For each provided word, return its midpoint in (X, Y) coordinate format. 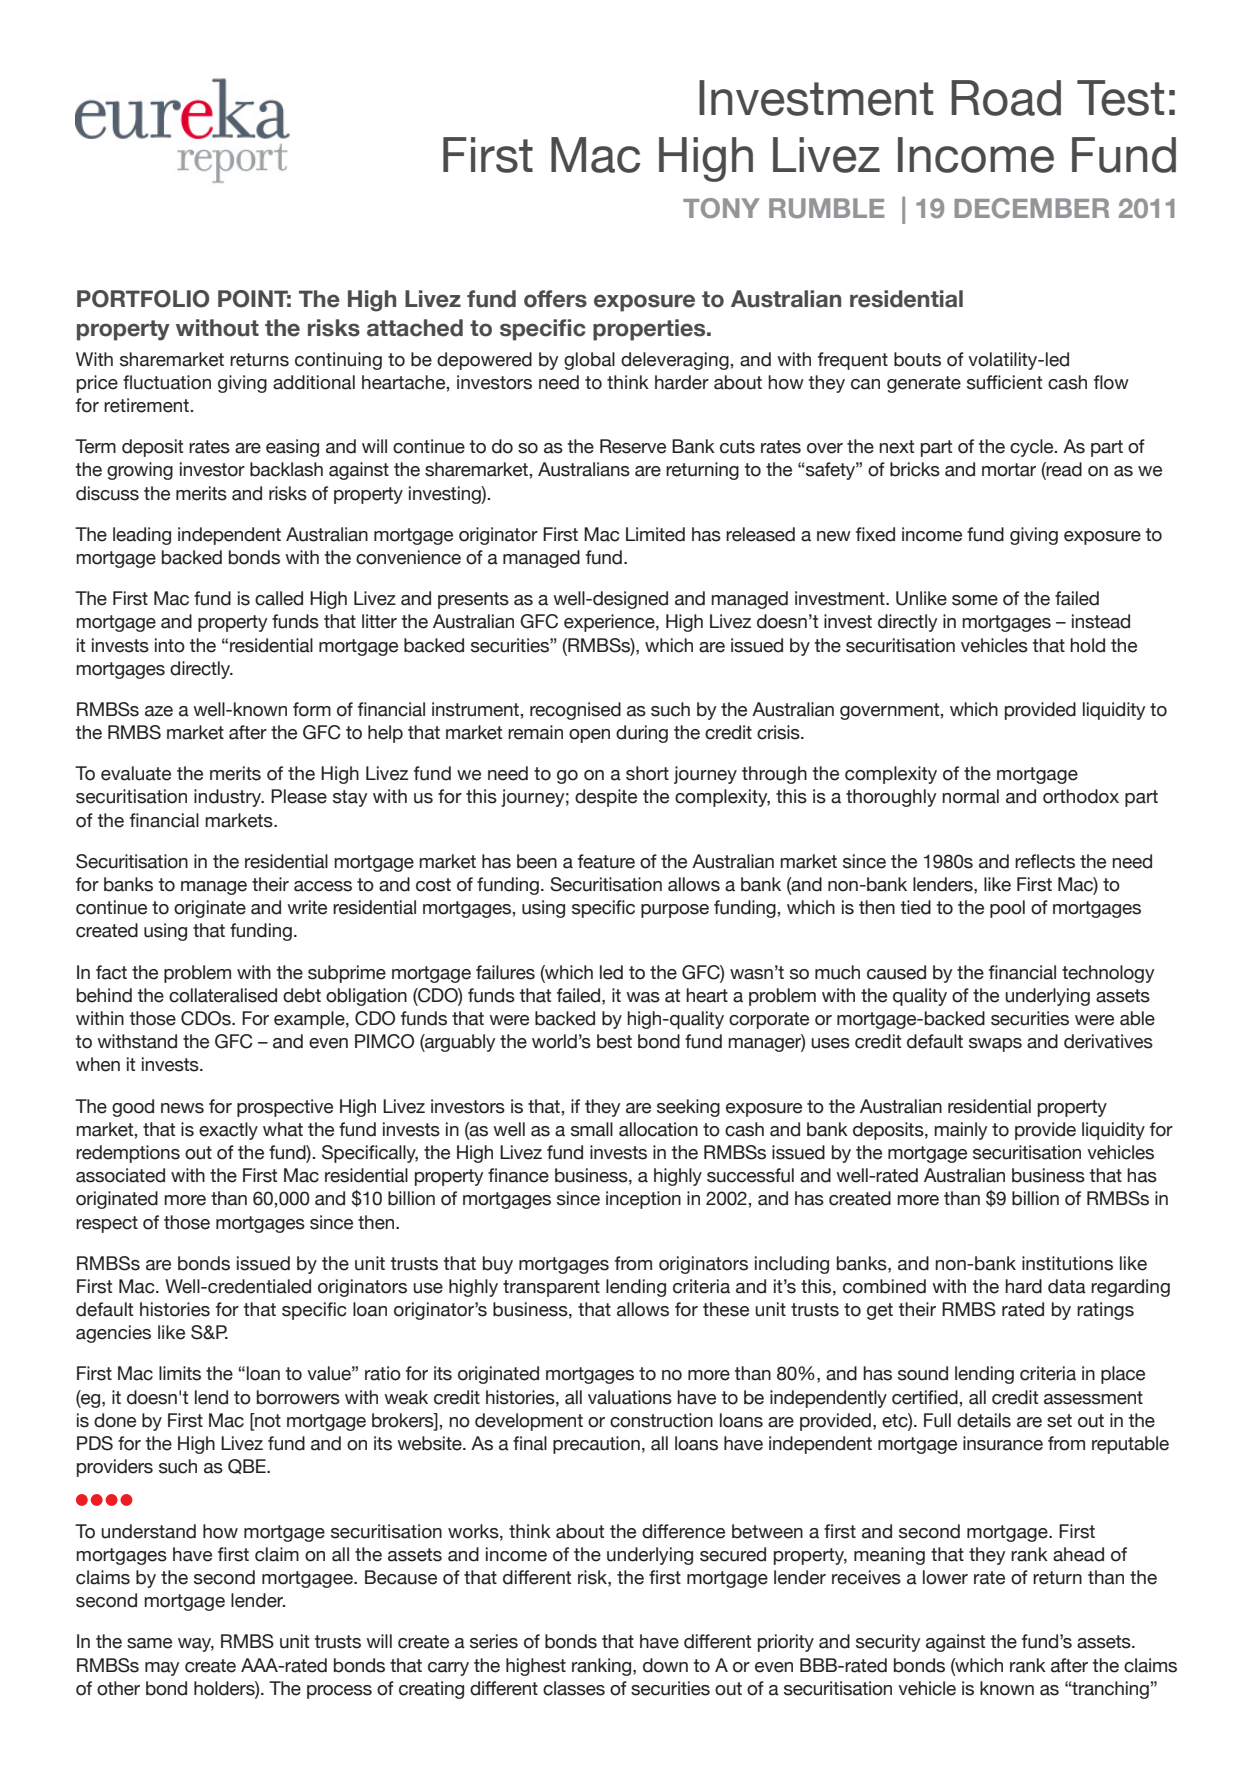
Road (1006, 98)
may (162, 1669)
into (170, 645)
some (975, 600)
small (592, 1129)
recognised (575, 711)
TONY (721, 208)
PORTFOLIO (143, 299)
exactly (228, 1131)
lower (945, 1577)
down (665, 1665)
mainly (961, 1131)
